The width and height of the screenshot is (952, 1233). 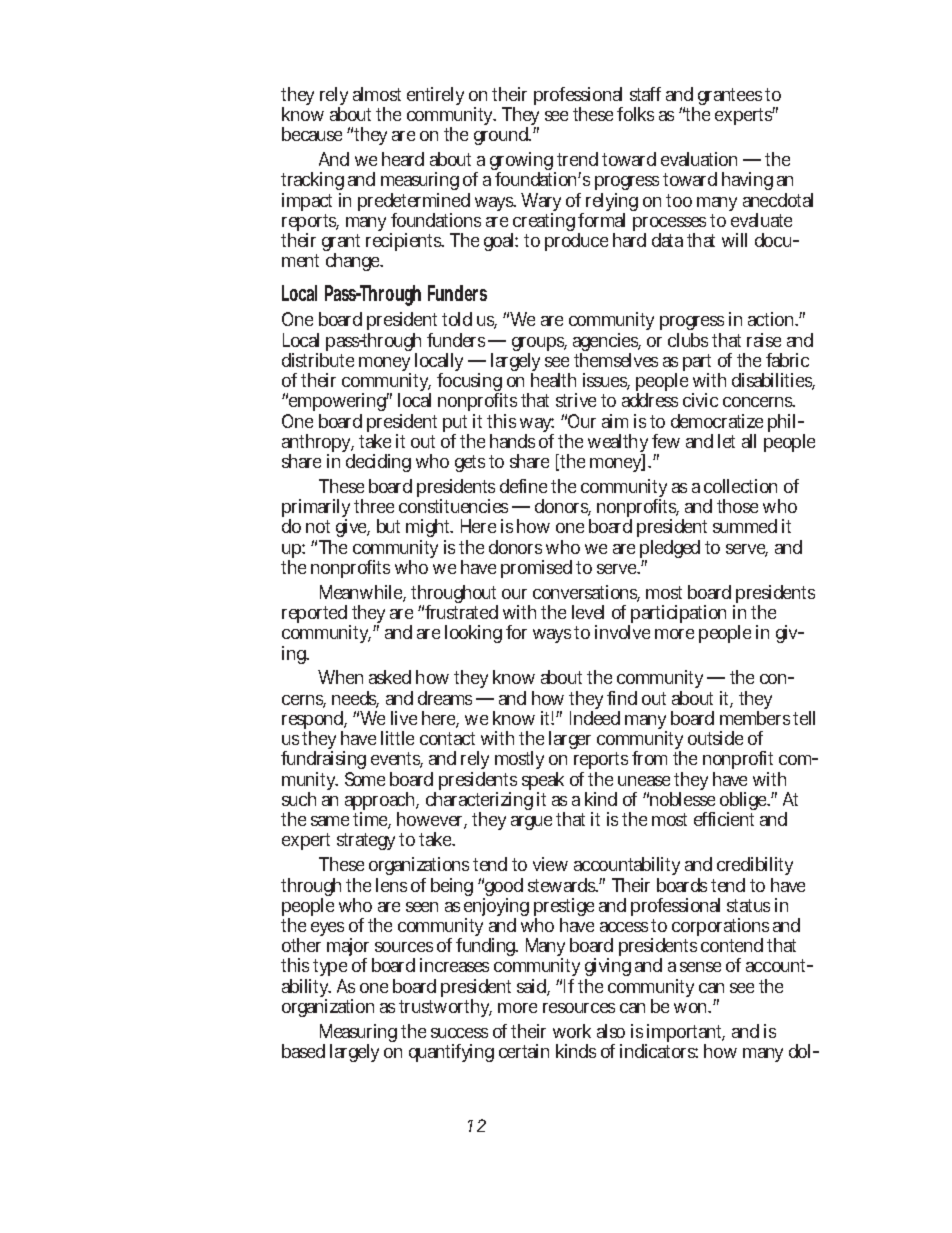 I want to click on based, so click(x=303, y=1051).
